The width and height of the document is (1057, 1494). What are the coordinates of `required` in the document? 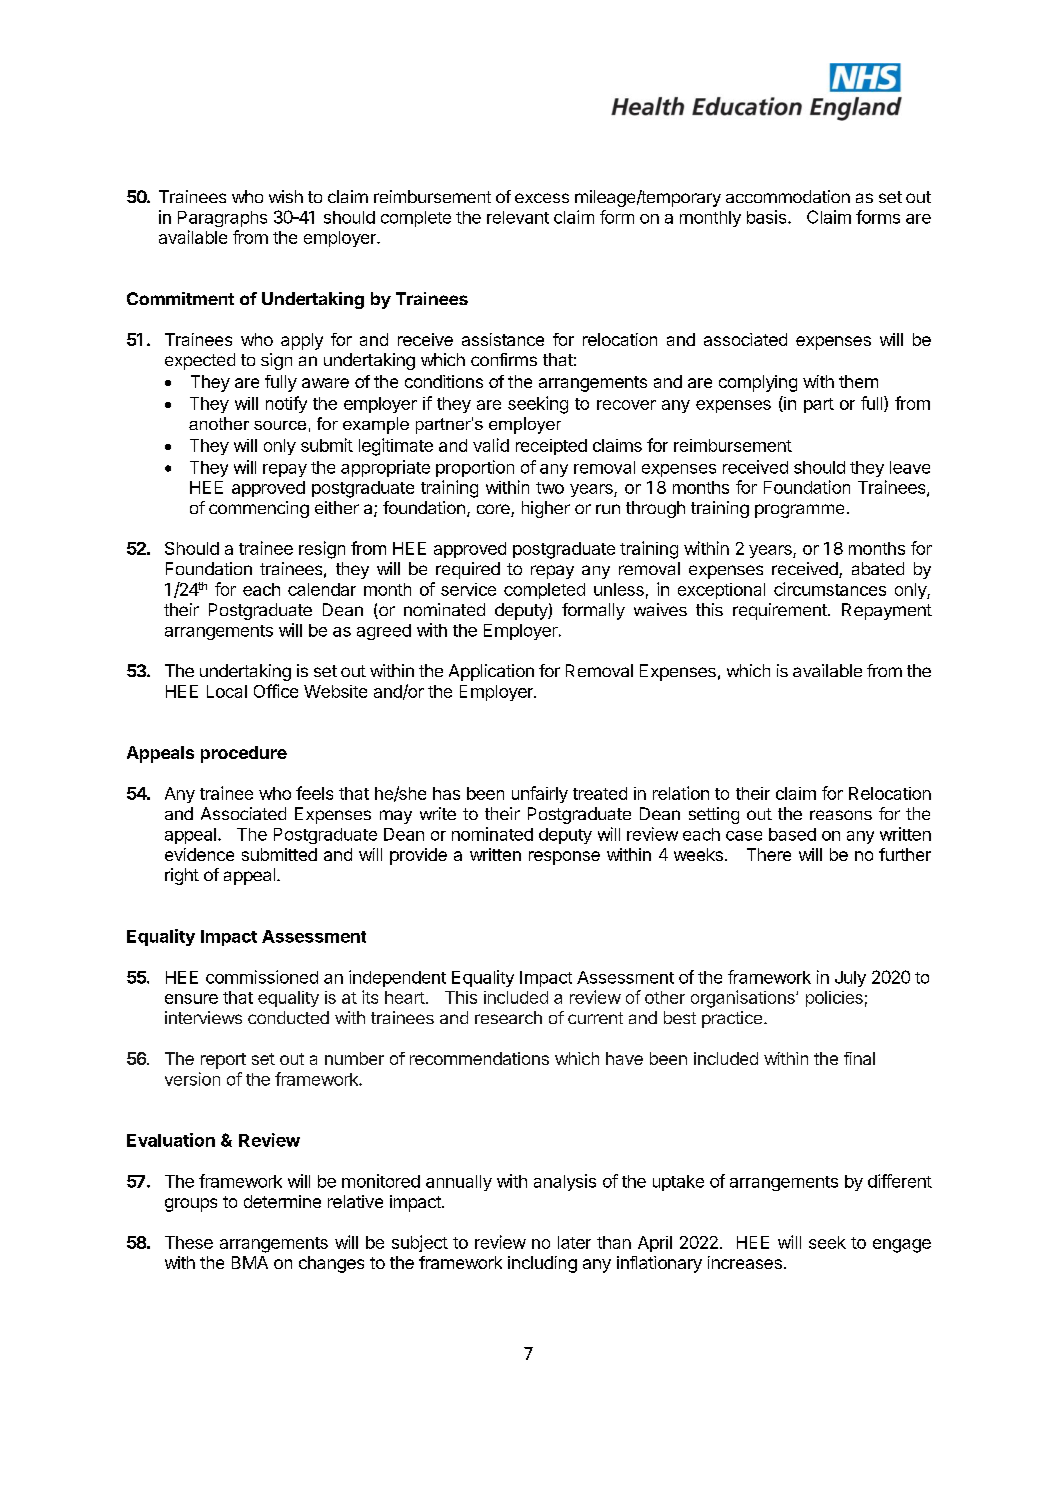 It's located at (468, 570).
